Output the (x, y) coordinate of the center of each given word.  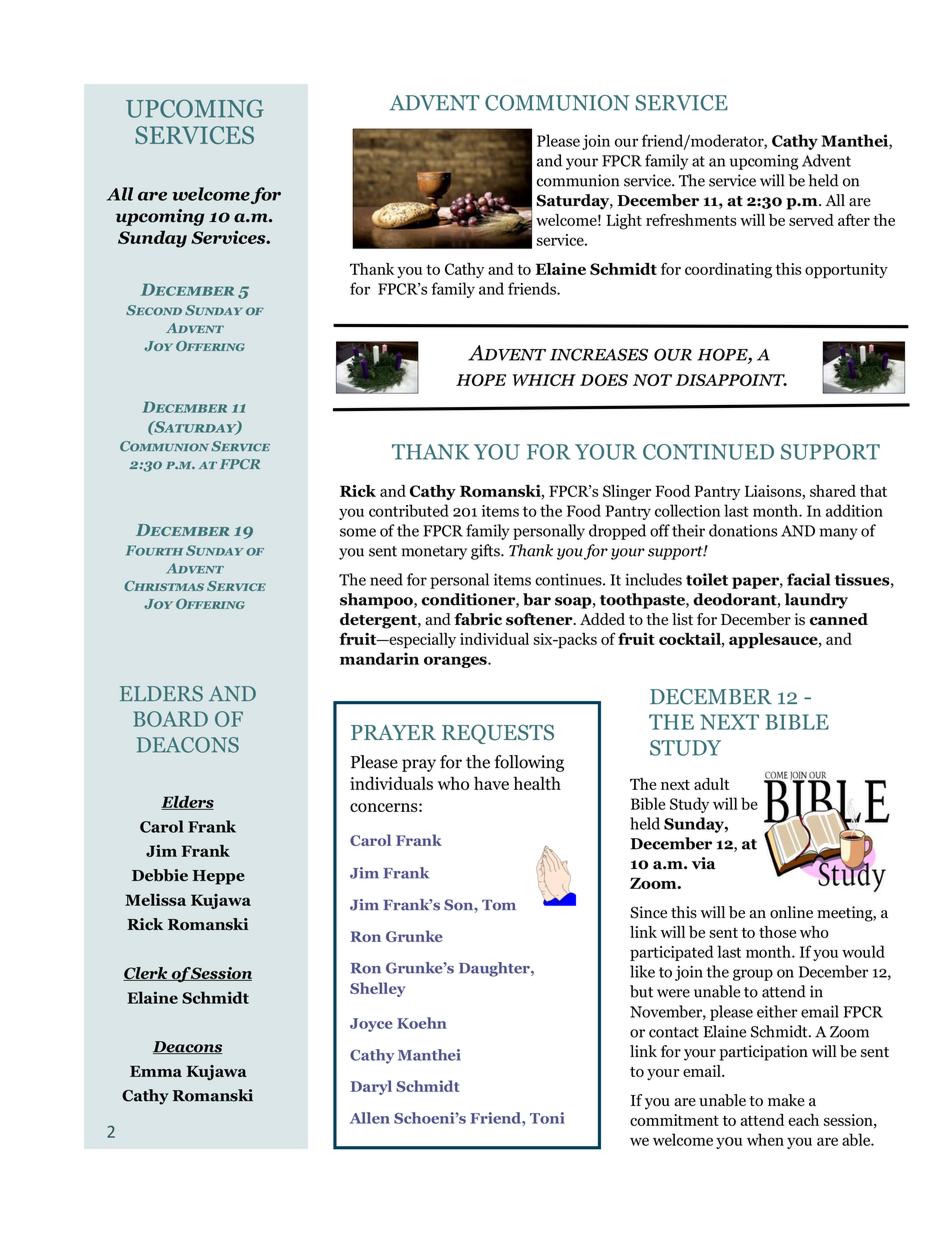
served (811, 220)
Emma (156, 1071)
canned (839, 619)
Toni (547, 1118)
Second (154, 310)
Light (624, 222)
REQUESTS (498, 734)
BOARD (170, 719)
